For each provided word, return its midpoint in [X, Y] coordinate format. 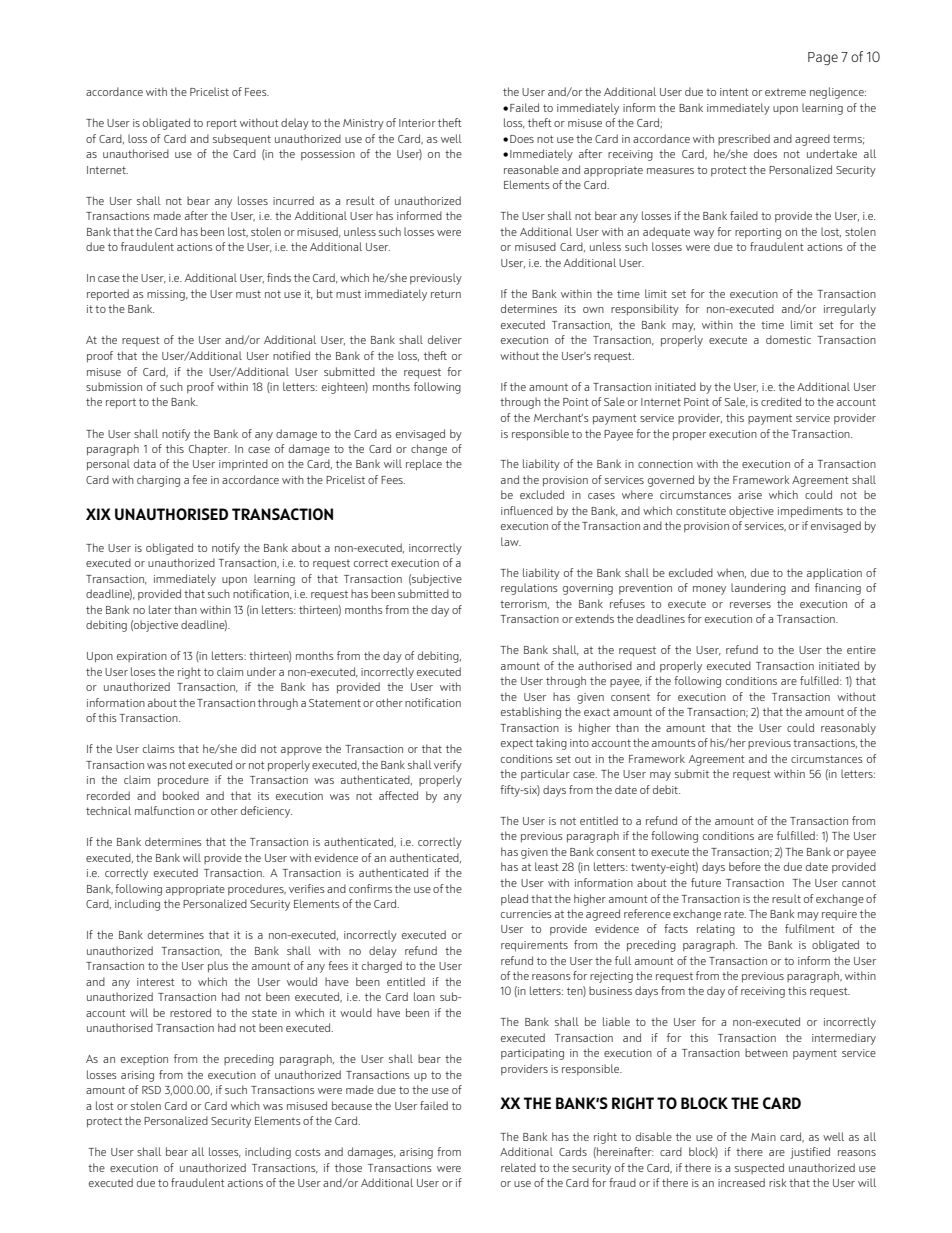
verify [448, 766]
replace [424, 465]
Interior [417, 123]
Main [763, 1137]
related [518, 1167]
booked [181, 795]
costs [308, 1152]
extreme [785, 92]
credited [781, 401]
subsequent [242, 140]
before [745, 866]
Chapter [209, 450]
